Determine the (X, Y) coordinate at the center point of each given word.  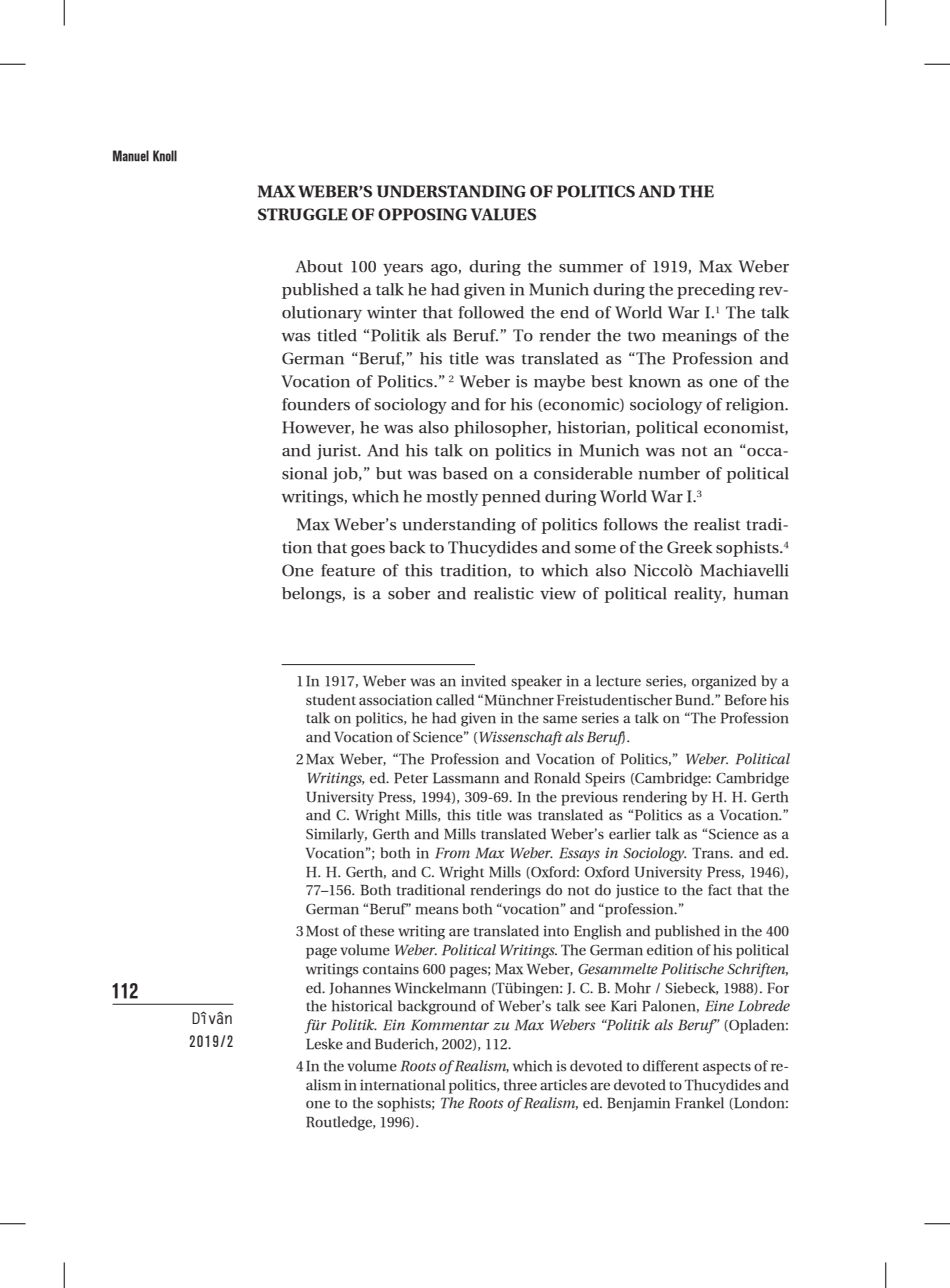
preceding (716, 291)
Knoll (165, 156)
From (452, 853)
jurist (338, 452)
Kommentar (450, 1025)
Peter (411, 778)
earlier (630, 834)
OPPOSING (422, 214)
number (669, 473)
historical (362, 1006)
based (465, 473)
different (671, 1066)
